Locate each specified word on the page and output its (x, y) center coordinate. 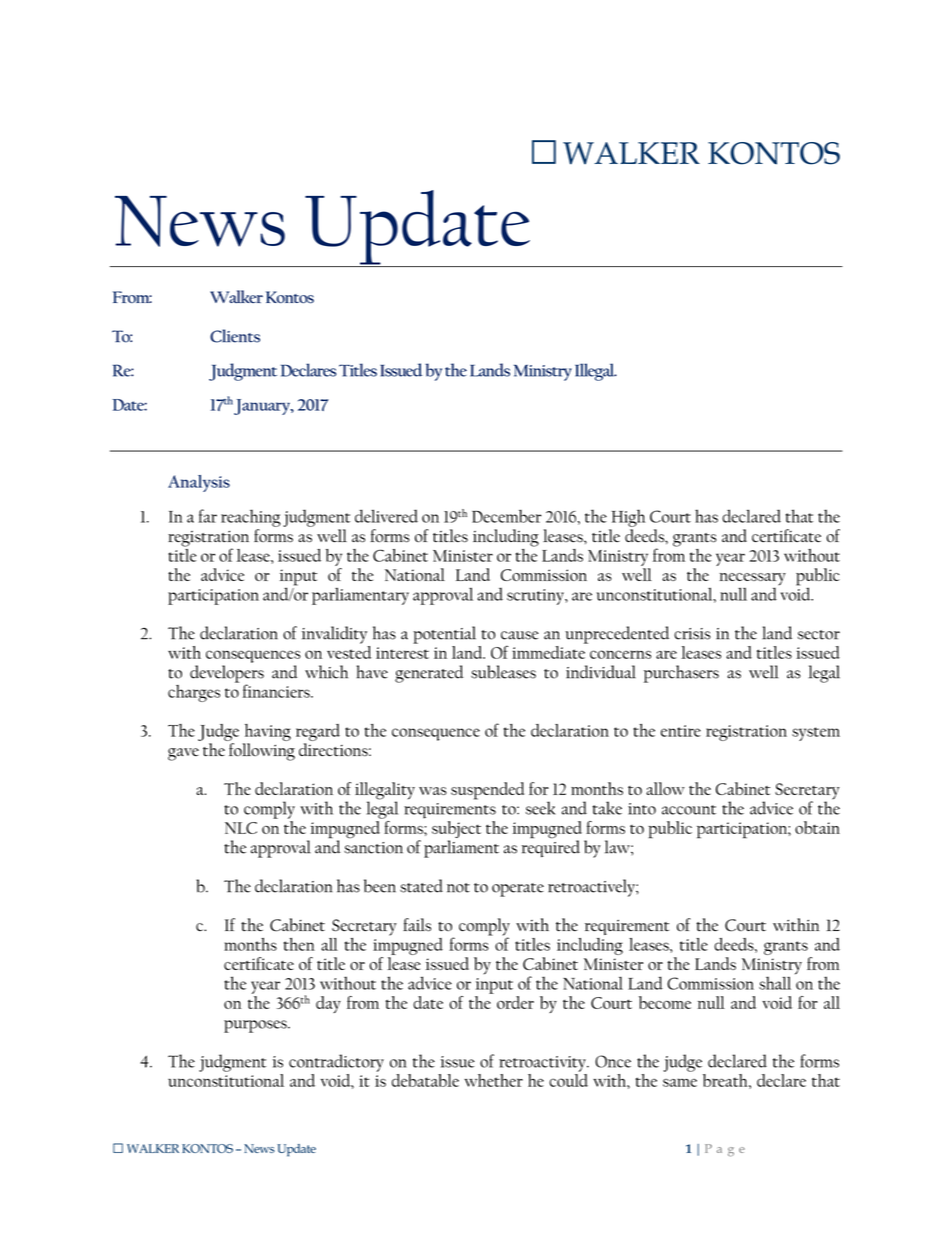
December (506, 516)
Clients (235, 336)
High (628, 518)
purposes (256, 1026)
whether (493, 1080)
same (680, 1082)
